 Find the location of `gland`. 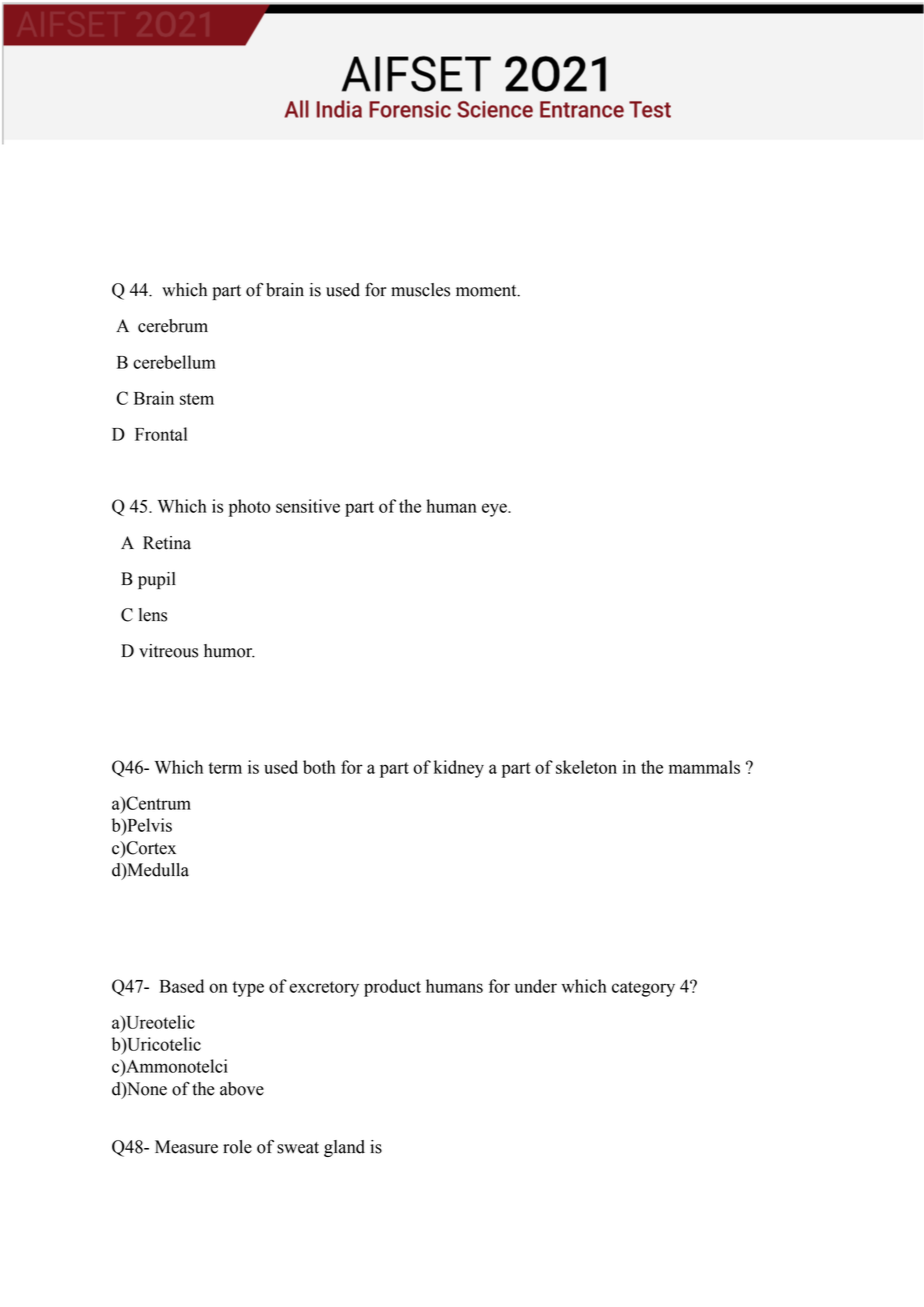

gland is located at coordinates (344, 1148).
